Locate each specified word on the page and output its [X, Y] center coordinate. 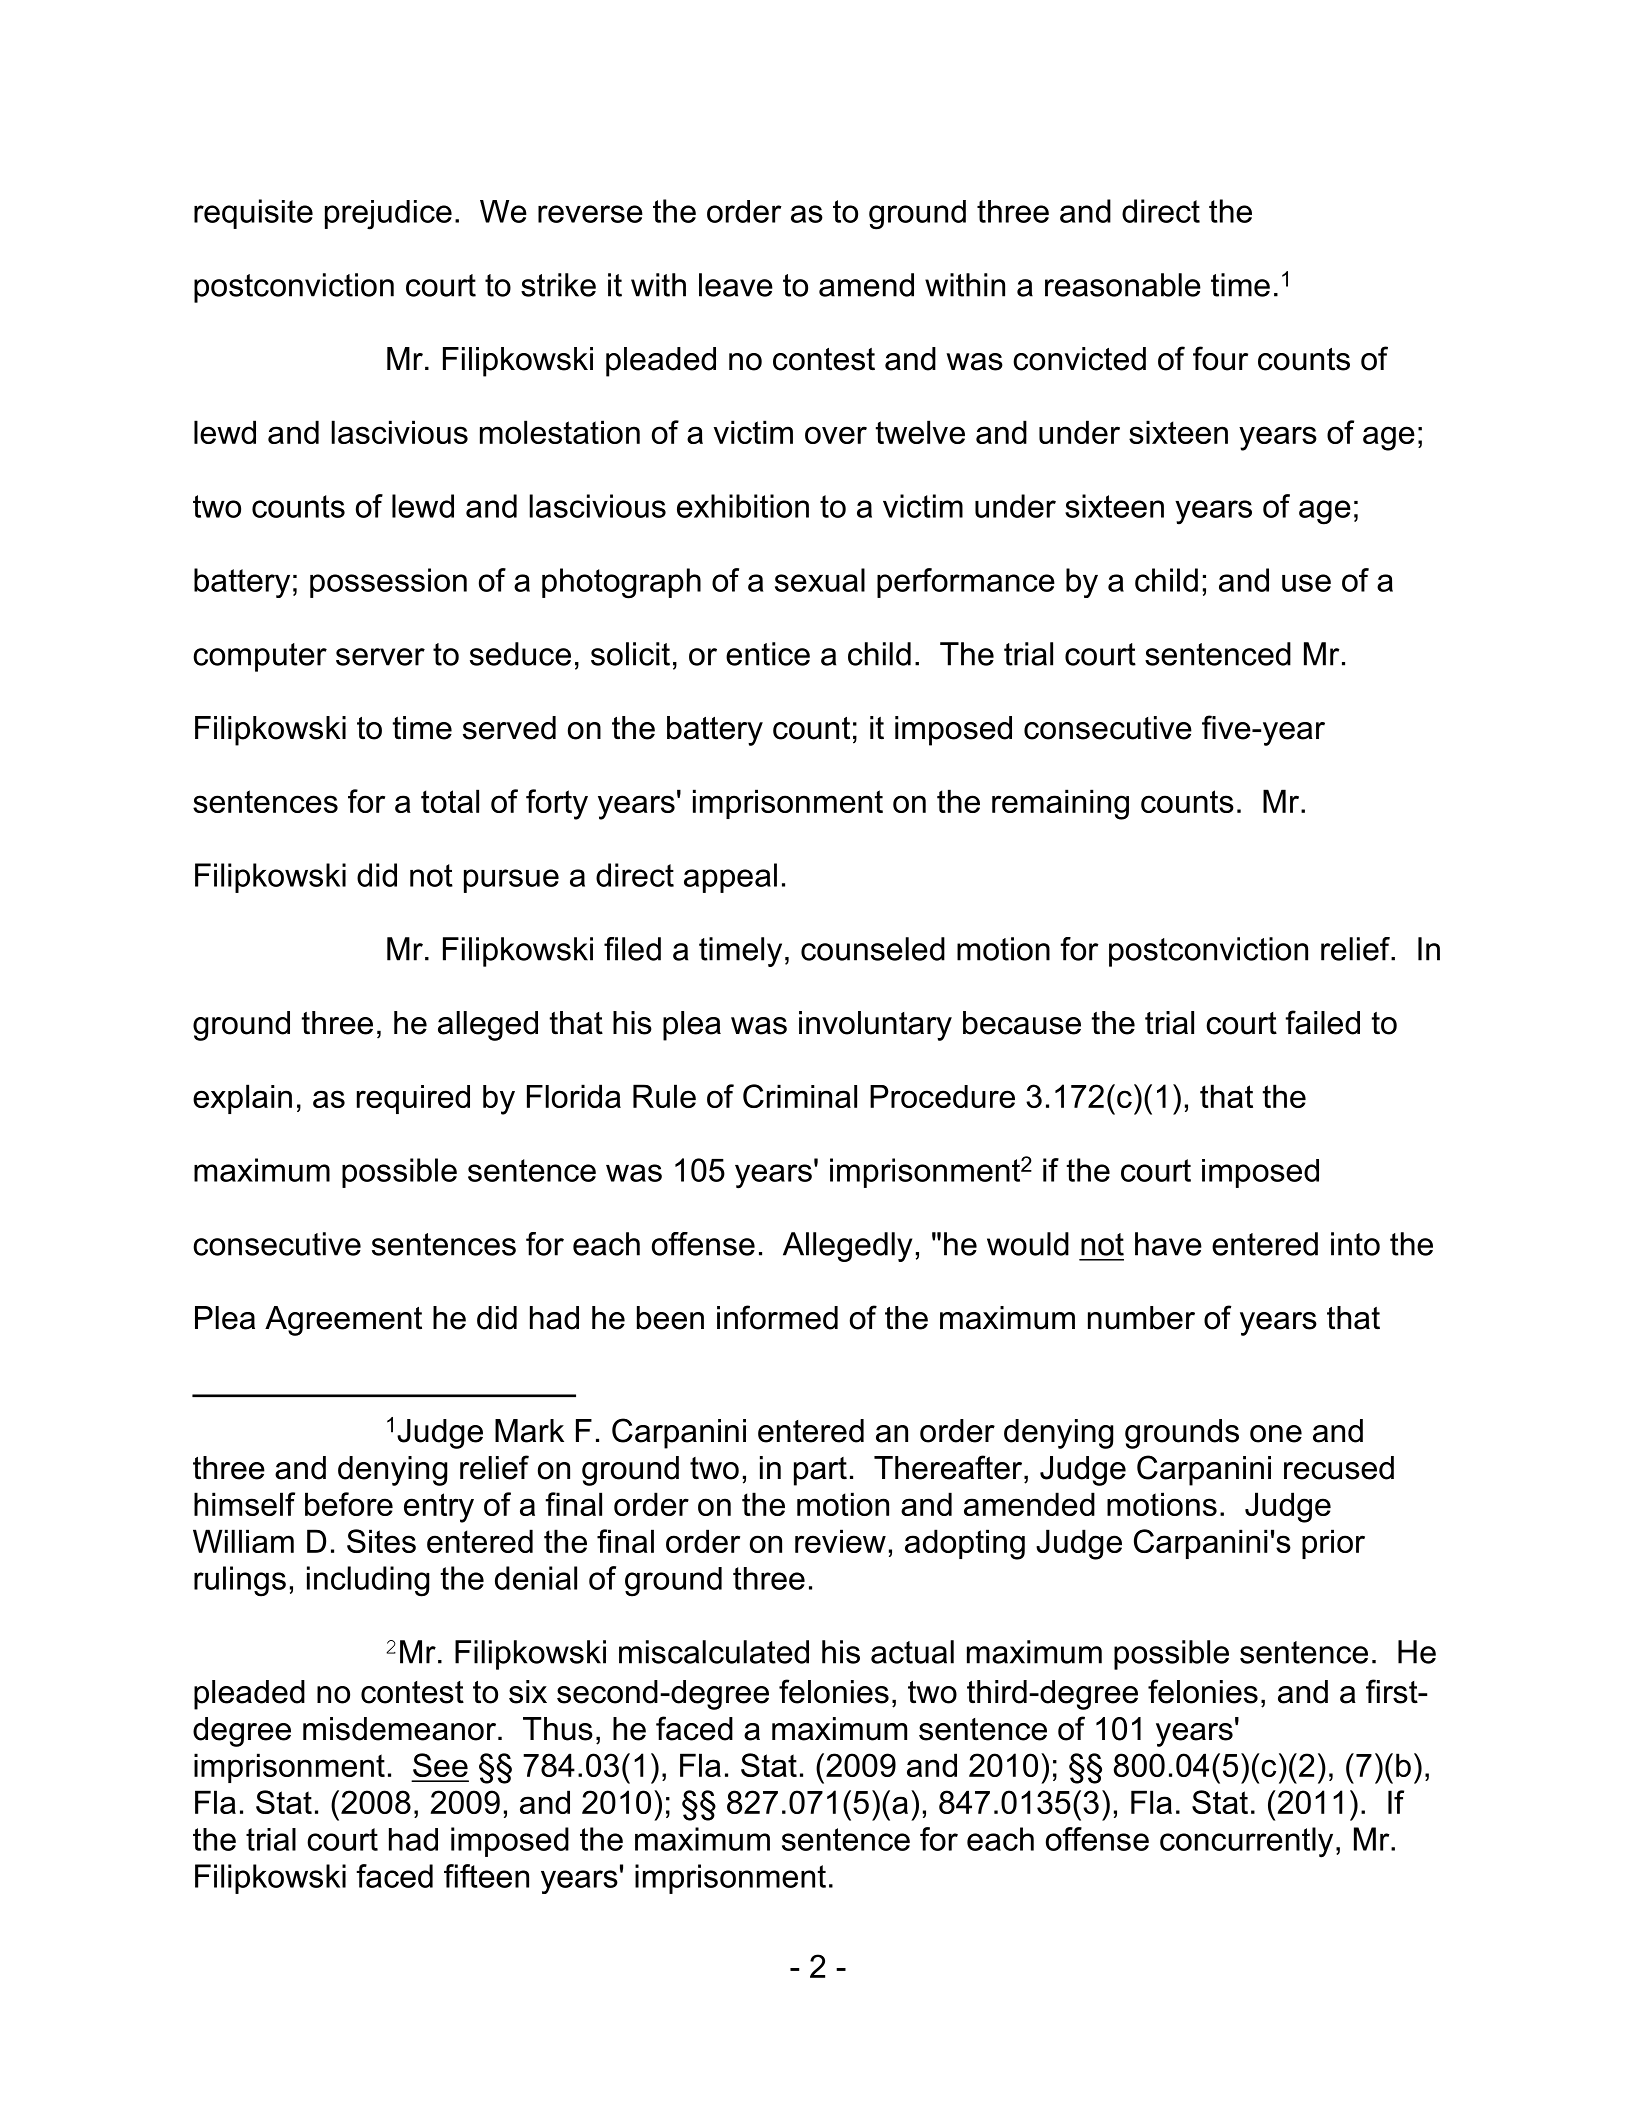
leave [736, 285]
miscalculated [714, 1652]
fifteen [486, 1876]
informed [777, 1317]
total [450, 801]
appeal [730, 878]
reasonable [1123, 285]
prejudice [388, 215]
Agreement [343, 1321]
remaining [1060, 804]
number [1141, 1318]
